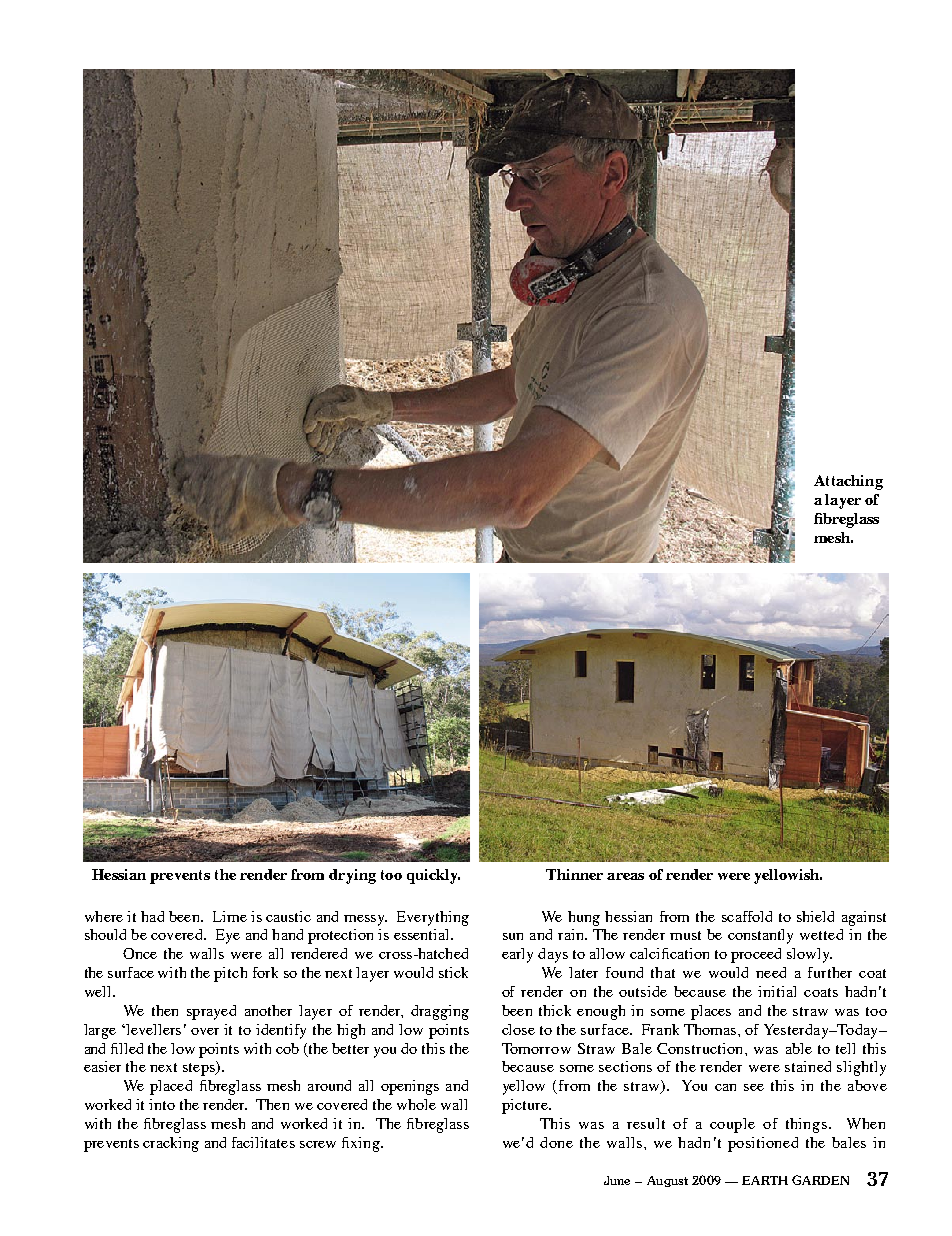 Image resolution: width=952 pixels, height=1236 pixels. What do you see at coordinates (815, 916) in the page?
I see `shield` at bounding box center [815, 916].
